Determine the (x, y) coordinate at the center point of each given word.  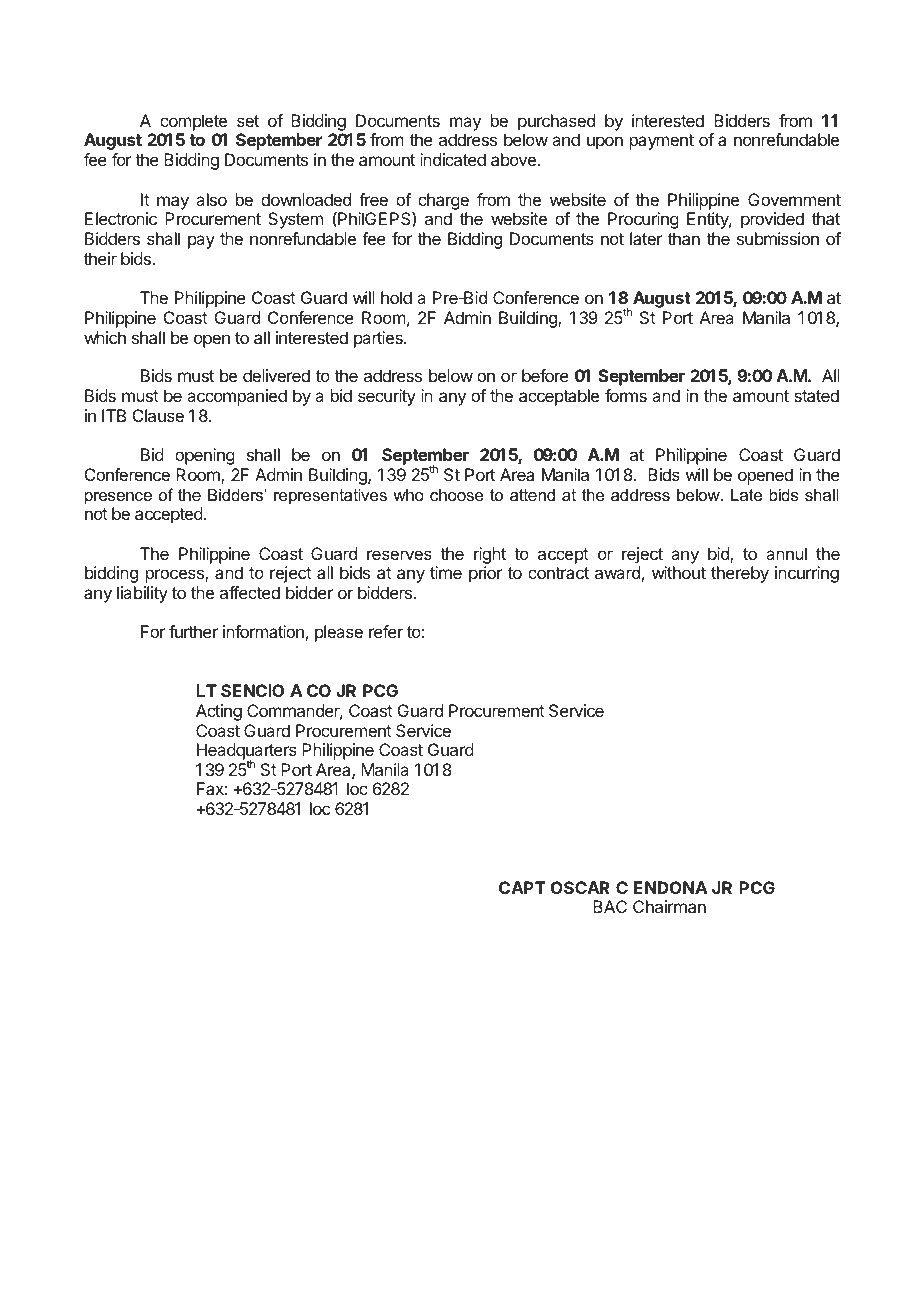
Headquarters (247, 753)
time (446, 572)
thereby (740, 574)
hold (396, 297)
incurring (807, 574)
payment (662, 142)
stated (816, 395)
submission (778, 238)
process (176, 576)
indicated (453, 159)
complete (193, 122)
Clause (158, 415)
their (100, 258)
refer (386, 631)
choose (457, 494)
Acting (219, 712)
